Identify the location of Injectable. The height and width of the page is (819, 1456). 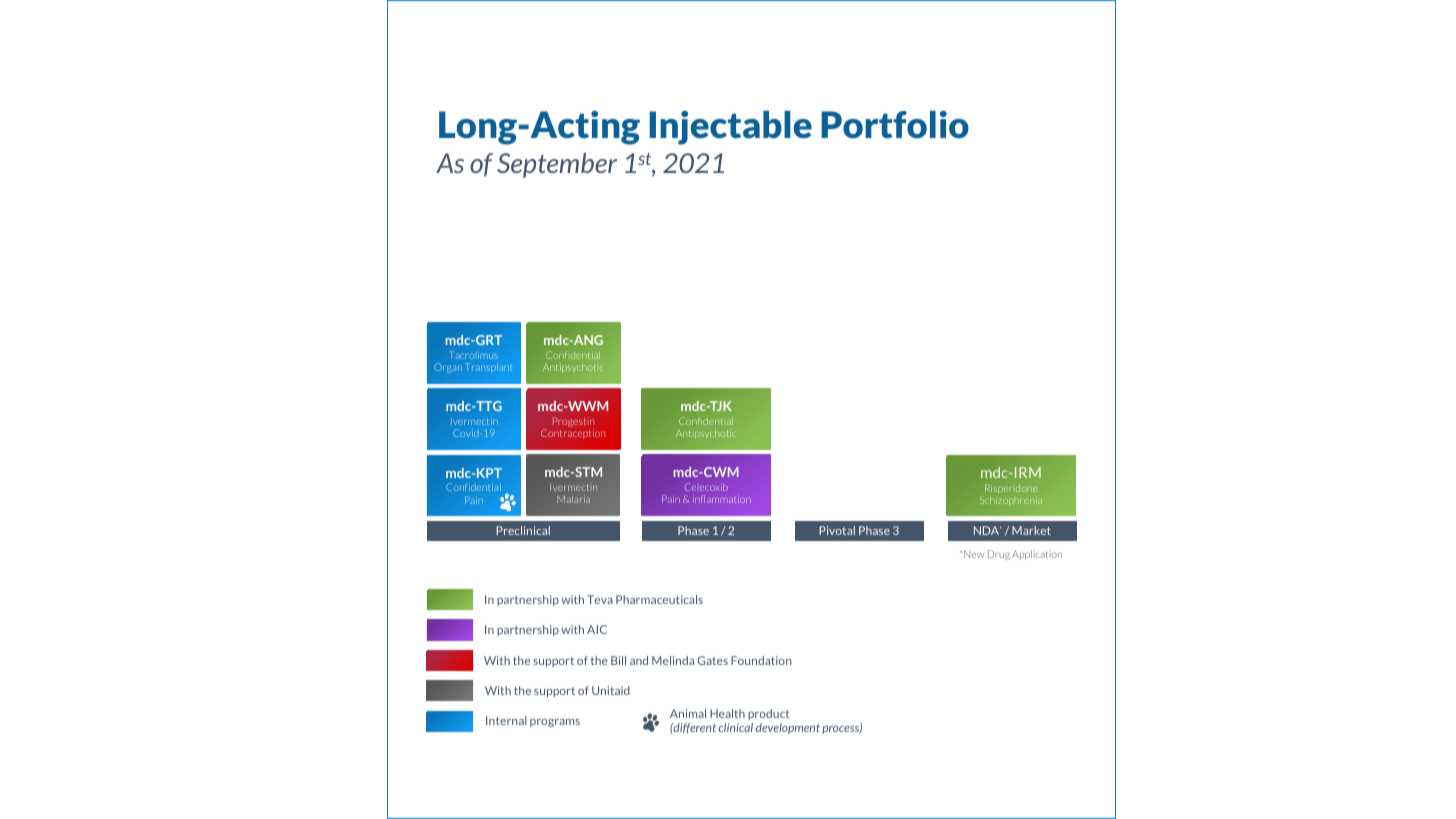
(731, 127).
